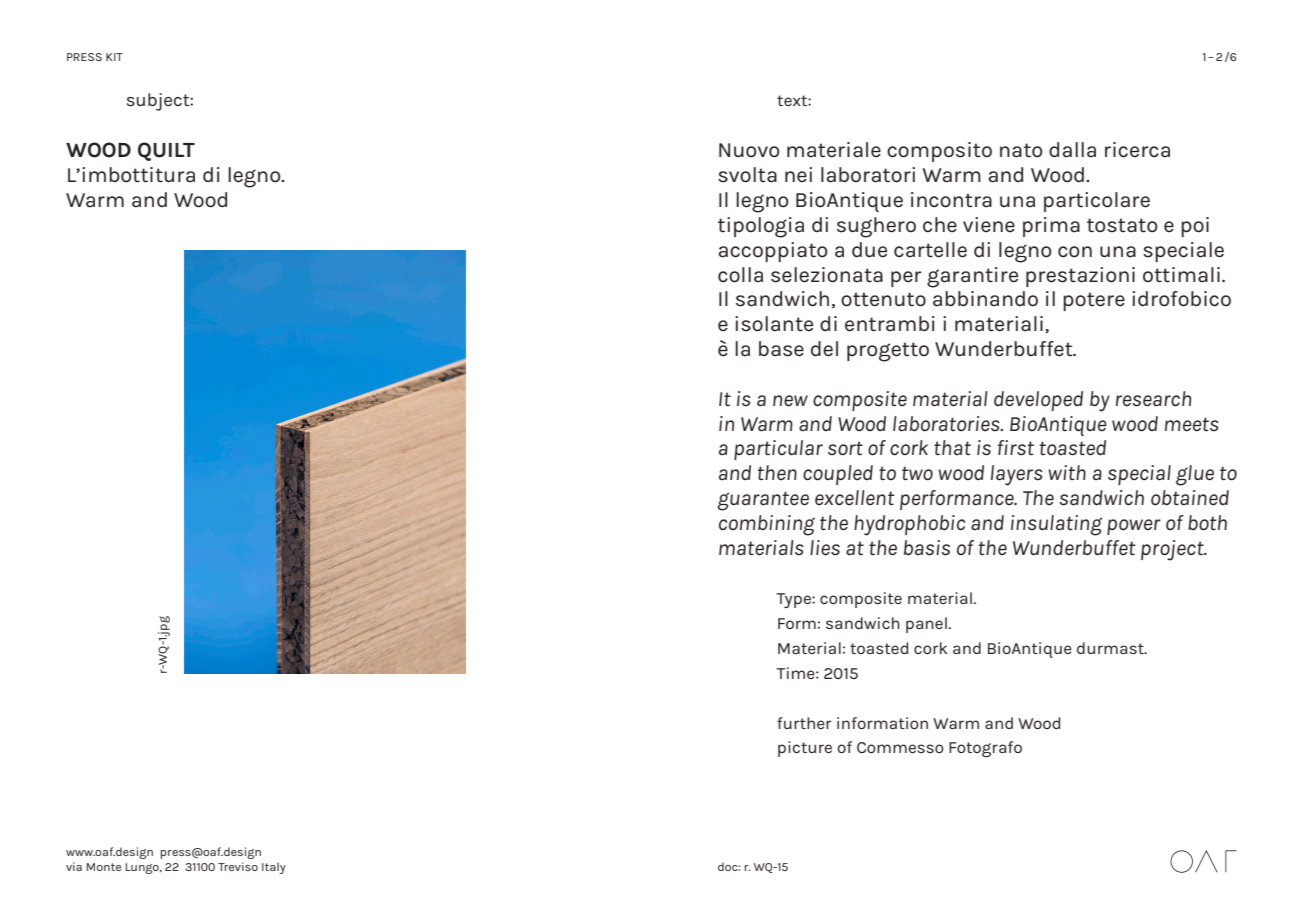 The width and height of the page is (1303, 924). Describe the element at coordinates (1072, 150) in the page. I see `dalla` at that location.
